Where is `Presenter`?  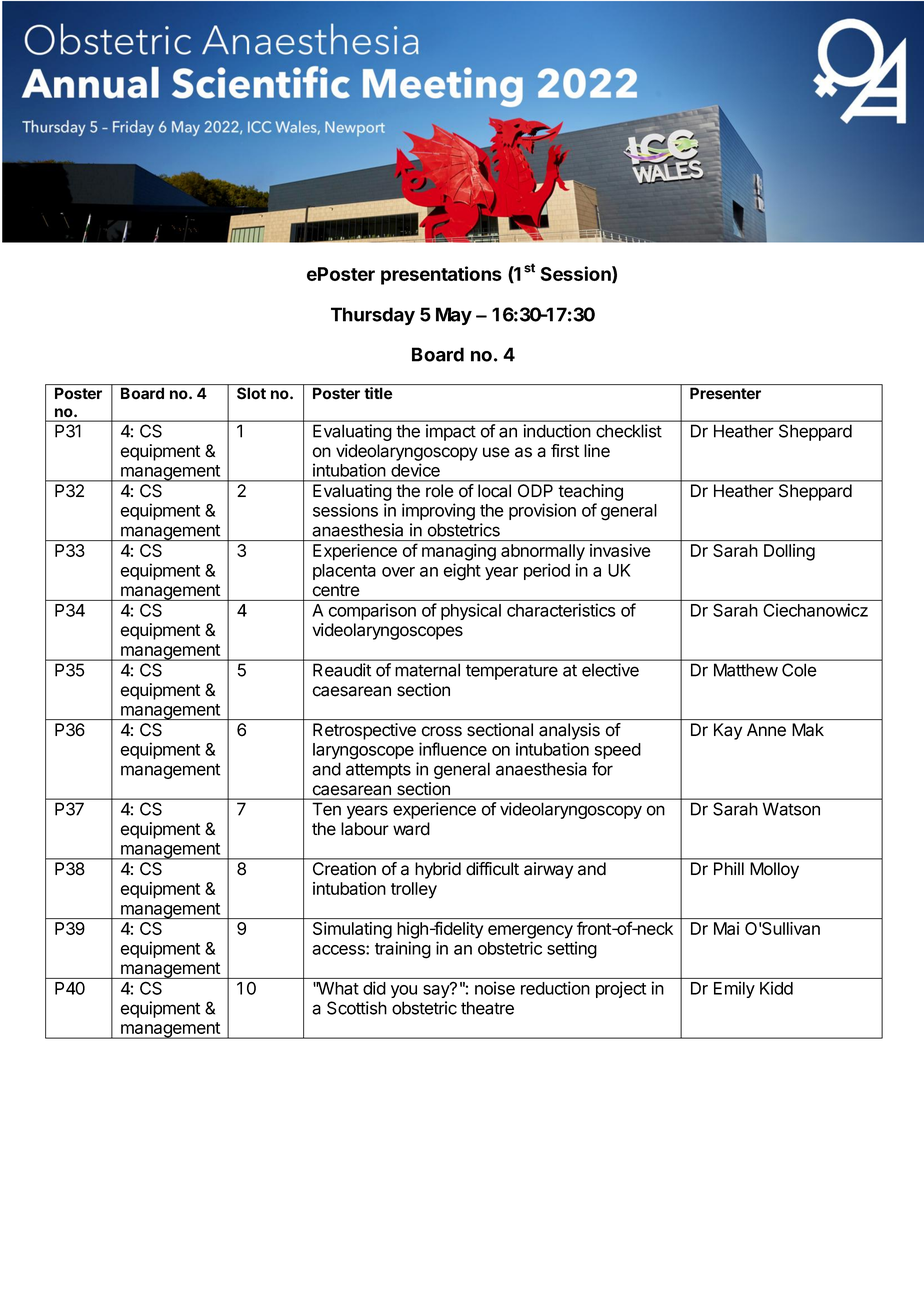 Presenter is located at coordinates (725, 393).
